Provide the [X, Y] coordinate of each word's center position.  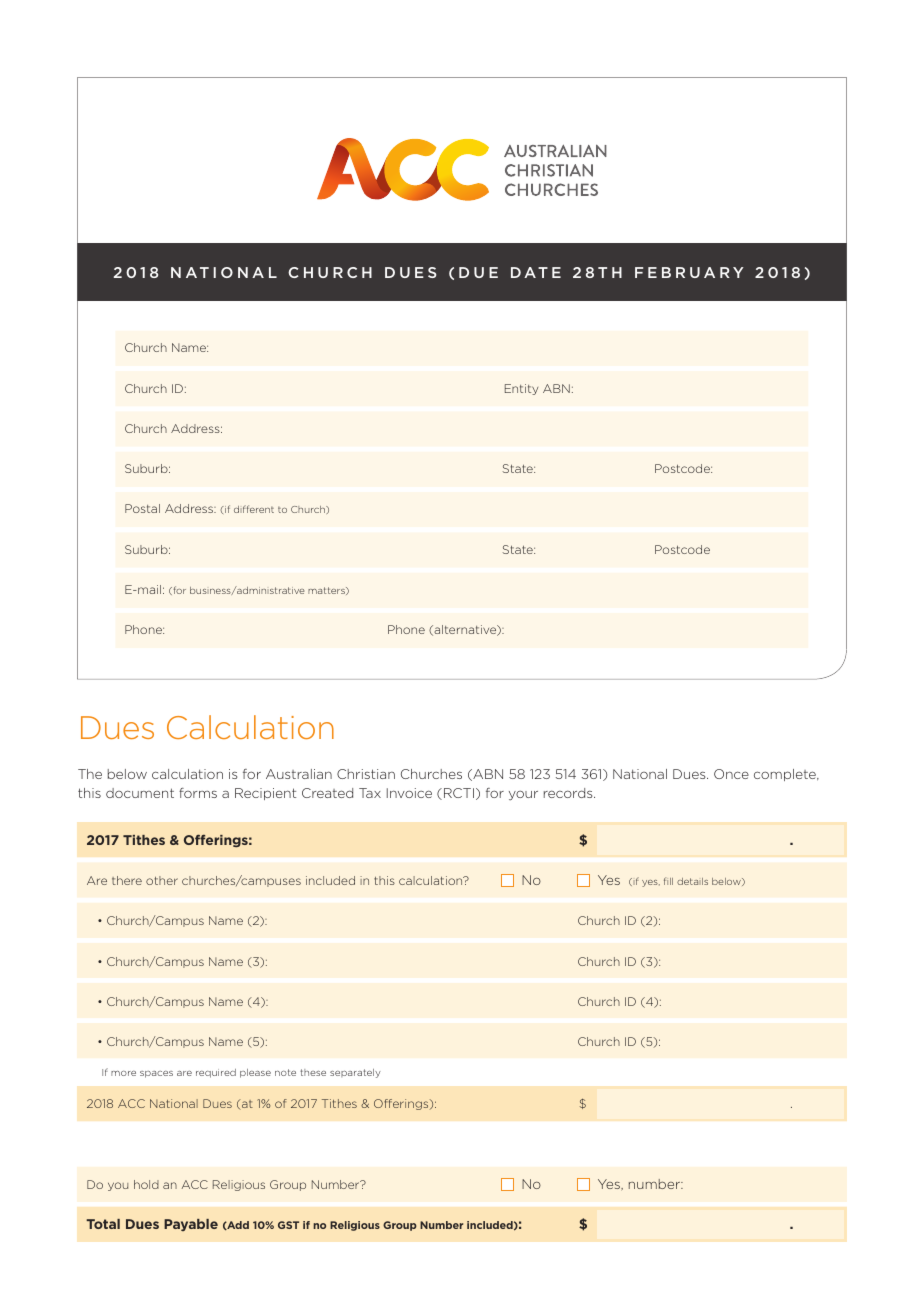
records [569, 793]
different [254, 509]
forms [198, 793]
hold [146, 1184]
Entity [521, 389]
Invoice [409, 793]
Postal [142, 508]
